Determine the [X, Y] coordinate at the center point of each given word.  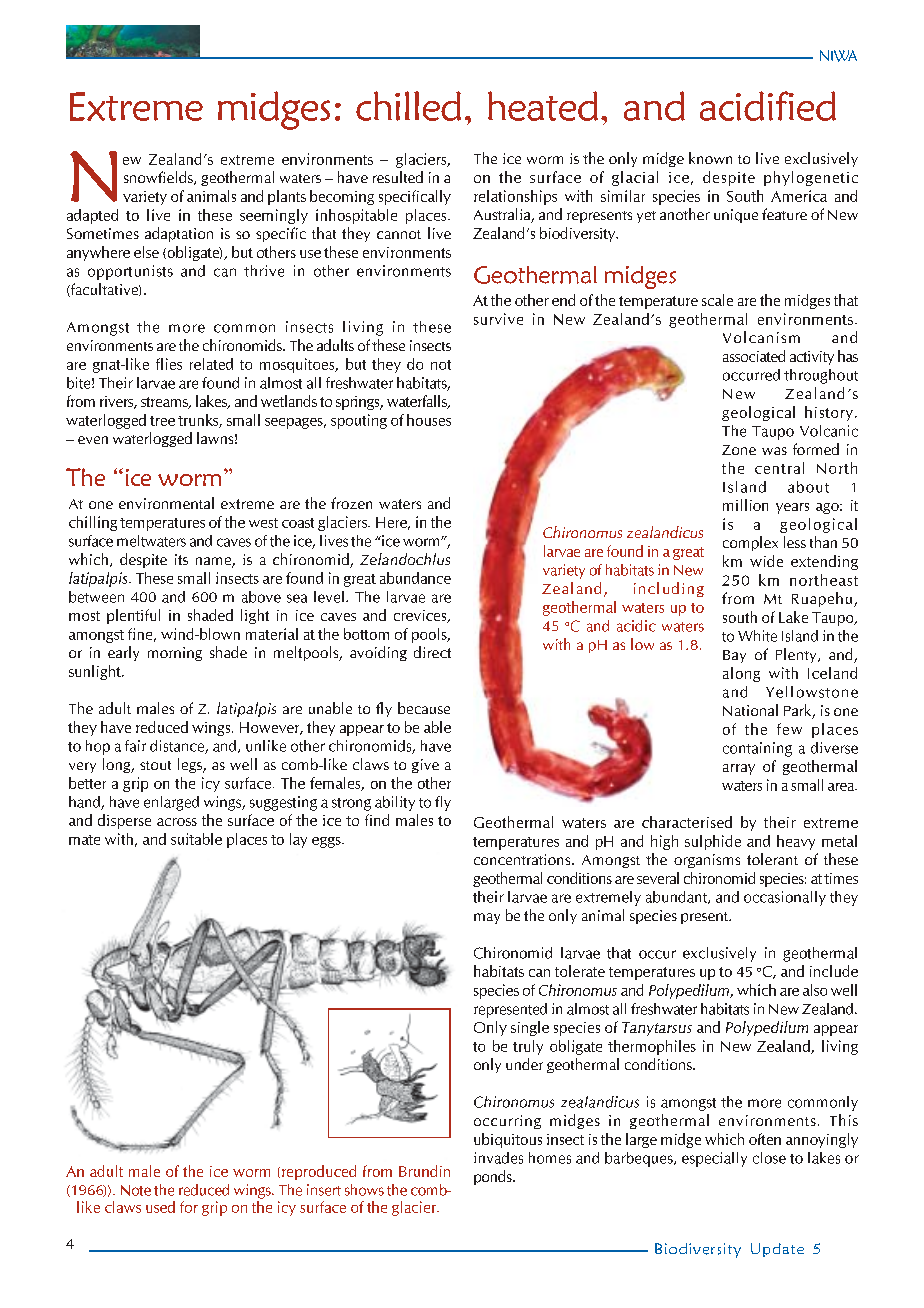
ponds [494, 1177]
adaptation [179, 234]
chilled [408, 106]
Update [777, 1250]
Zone [739, 450]
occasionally [785, 898]
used [160, 1207]
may [487, 918]
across [177, 822]
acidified [768, 106]
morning [175, 654]
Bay [734, 656]
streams [165, 403]
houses [429, 420]
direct [432, 652]
